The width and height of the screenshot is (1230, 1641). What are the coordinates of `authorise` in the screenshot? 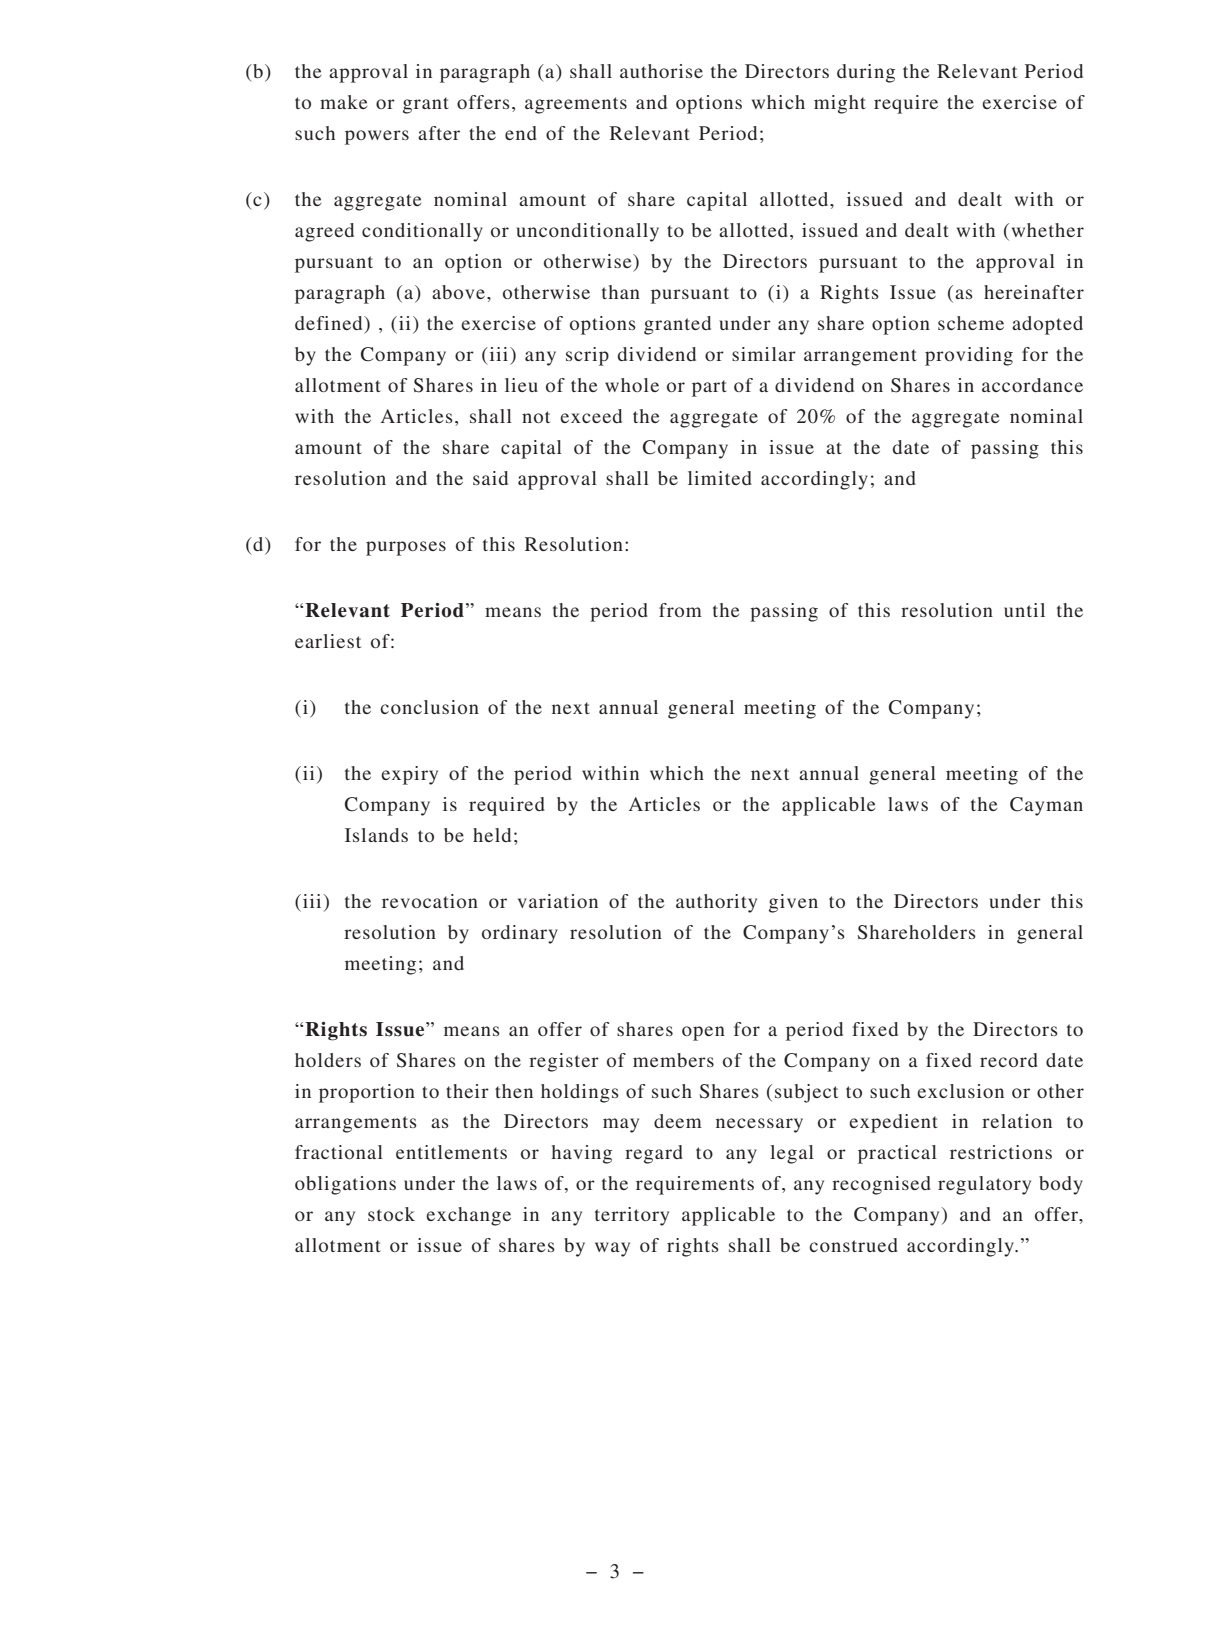 It's located at (661, 71).
